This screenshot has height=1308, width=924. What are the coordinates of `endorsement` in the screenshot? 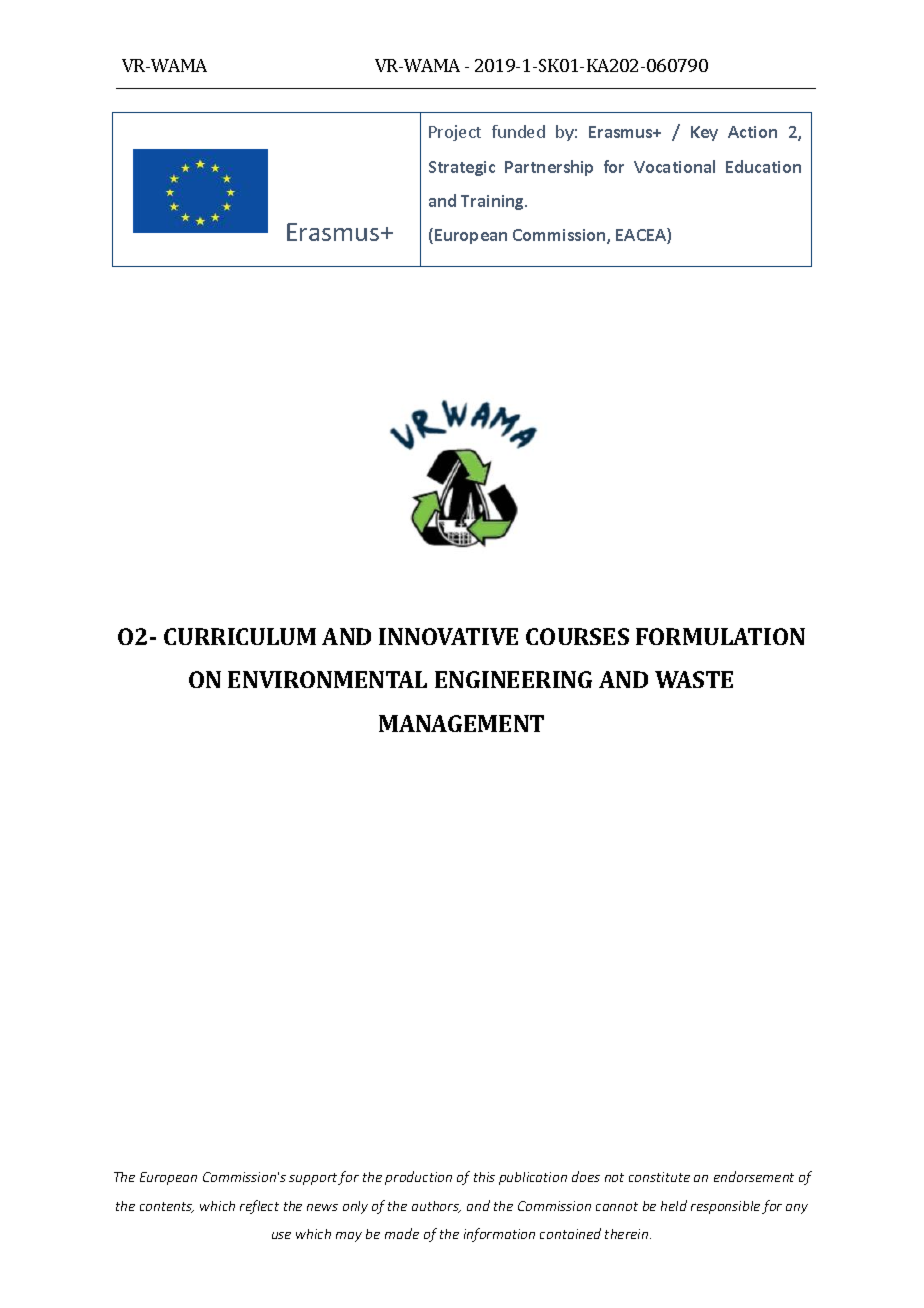 It's located at (754, 1176).
